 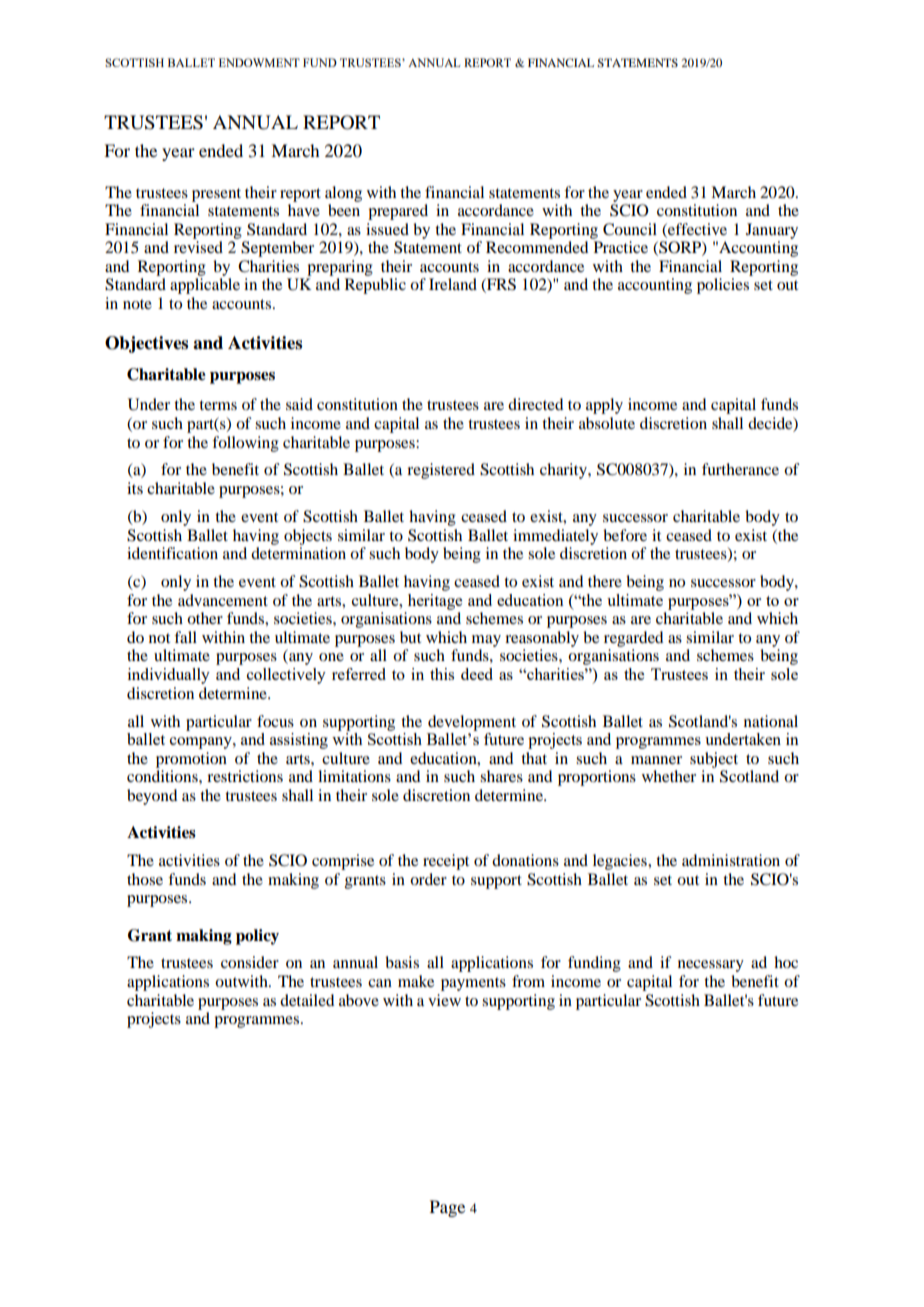 I want to click on January, so click(x=772, y=231).
